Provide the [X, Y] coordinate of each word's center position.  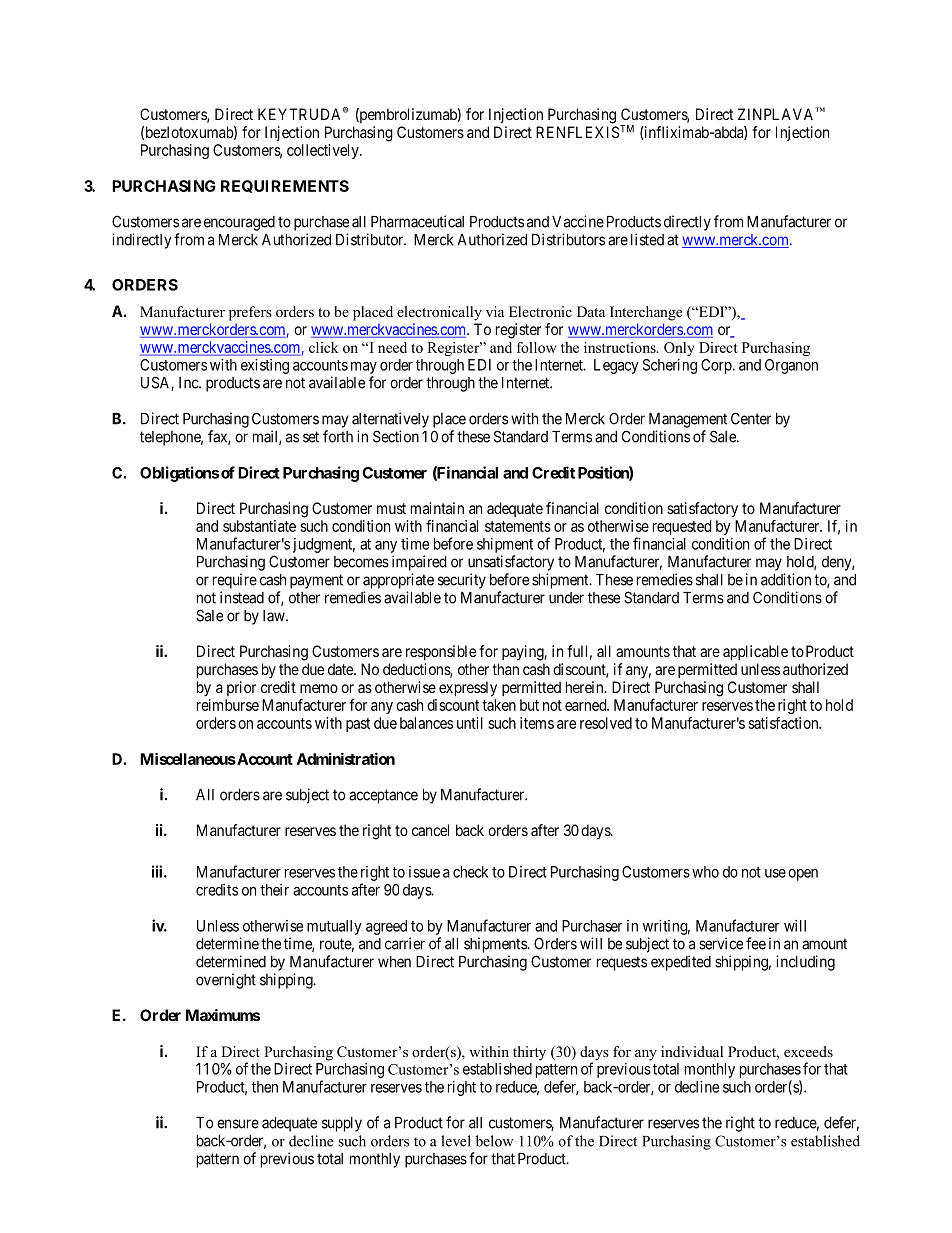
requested [682, 527]
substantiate [259, 526]
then [265, 1087]
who [705, 872]
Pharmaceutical [417, 221]
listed [647, 239]
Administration [346, 758]
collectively [324, 151]
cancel [430, 830]
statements [518, 526]
